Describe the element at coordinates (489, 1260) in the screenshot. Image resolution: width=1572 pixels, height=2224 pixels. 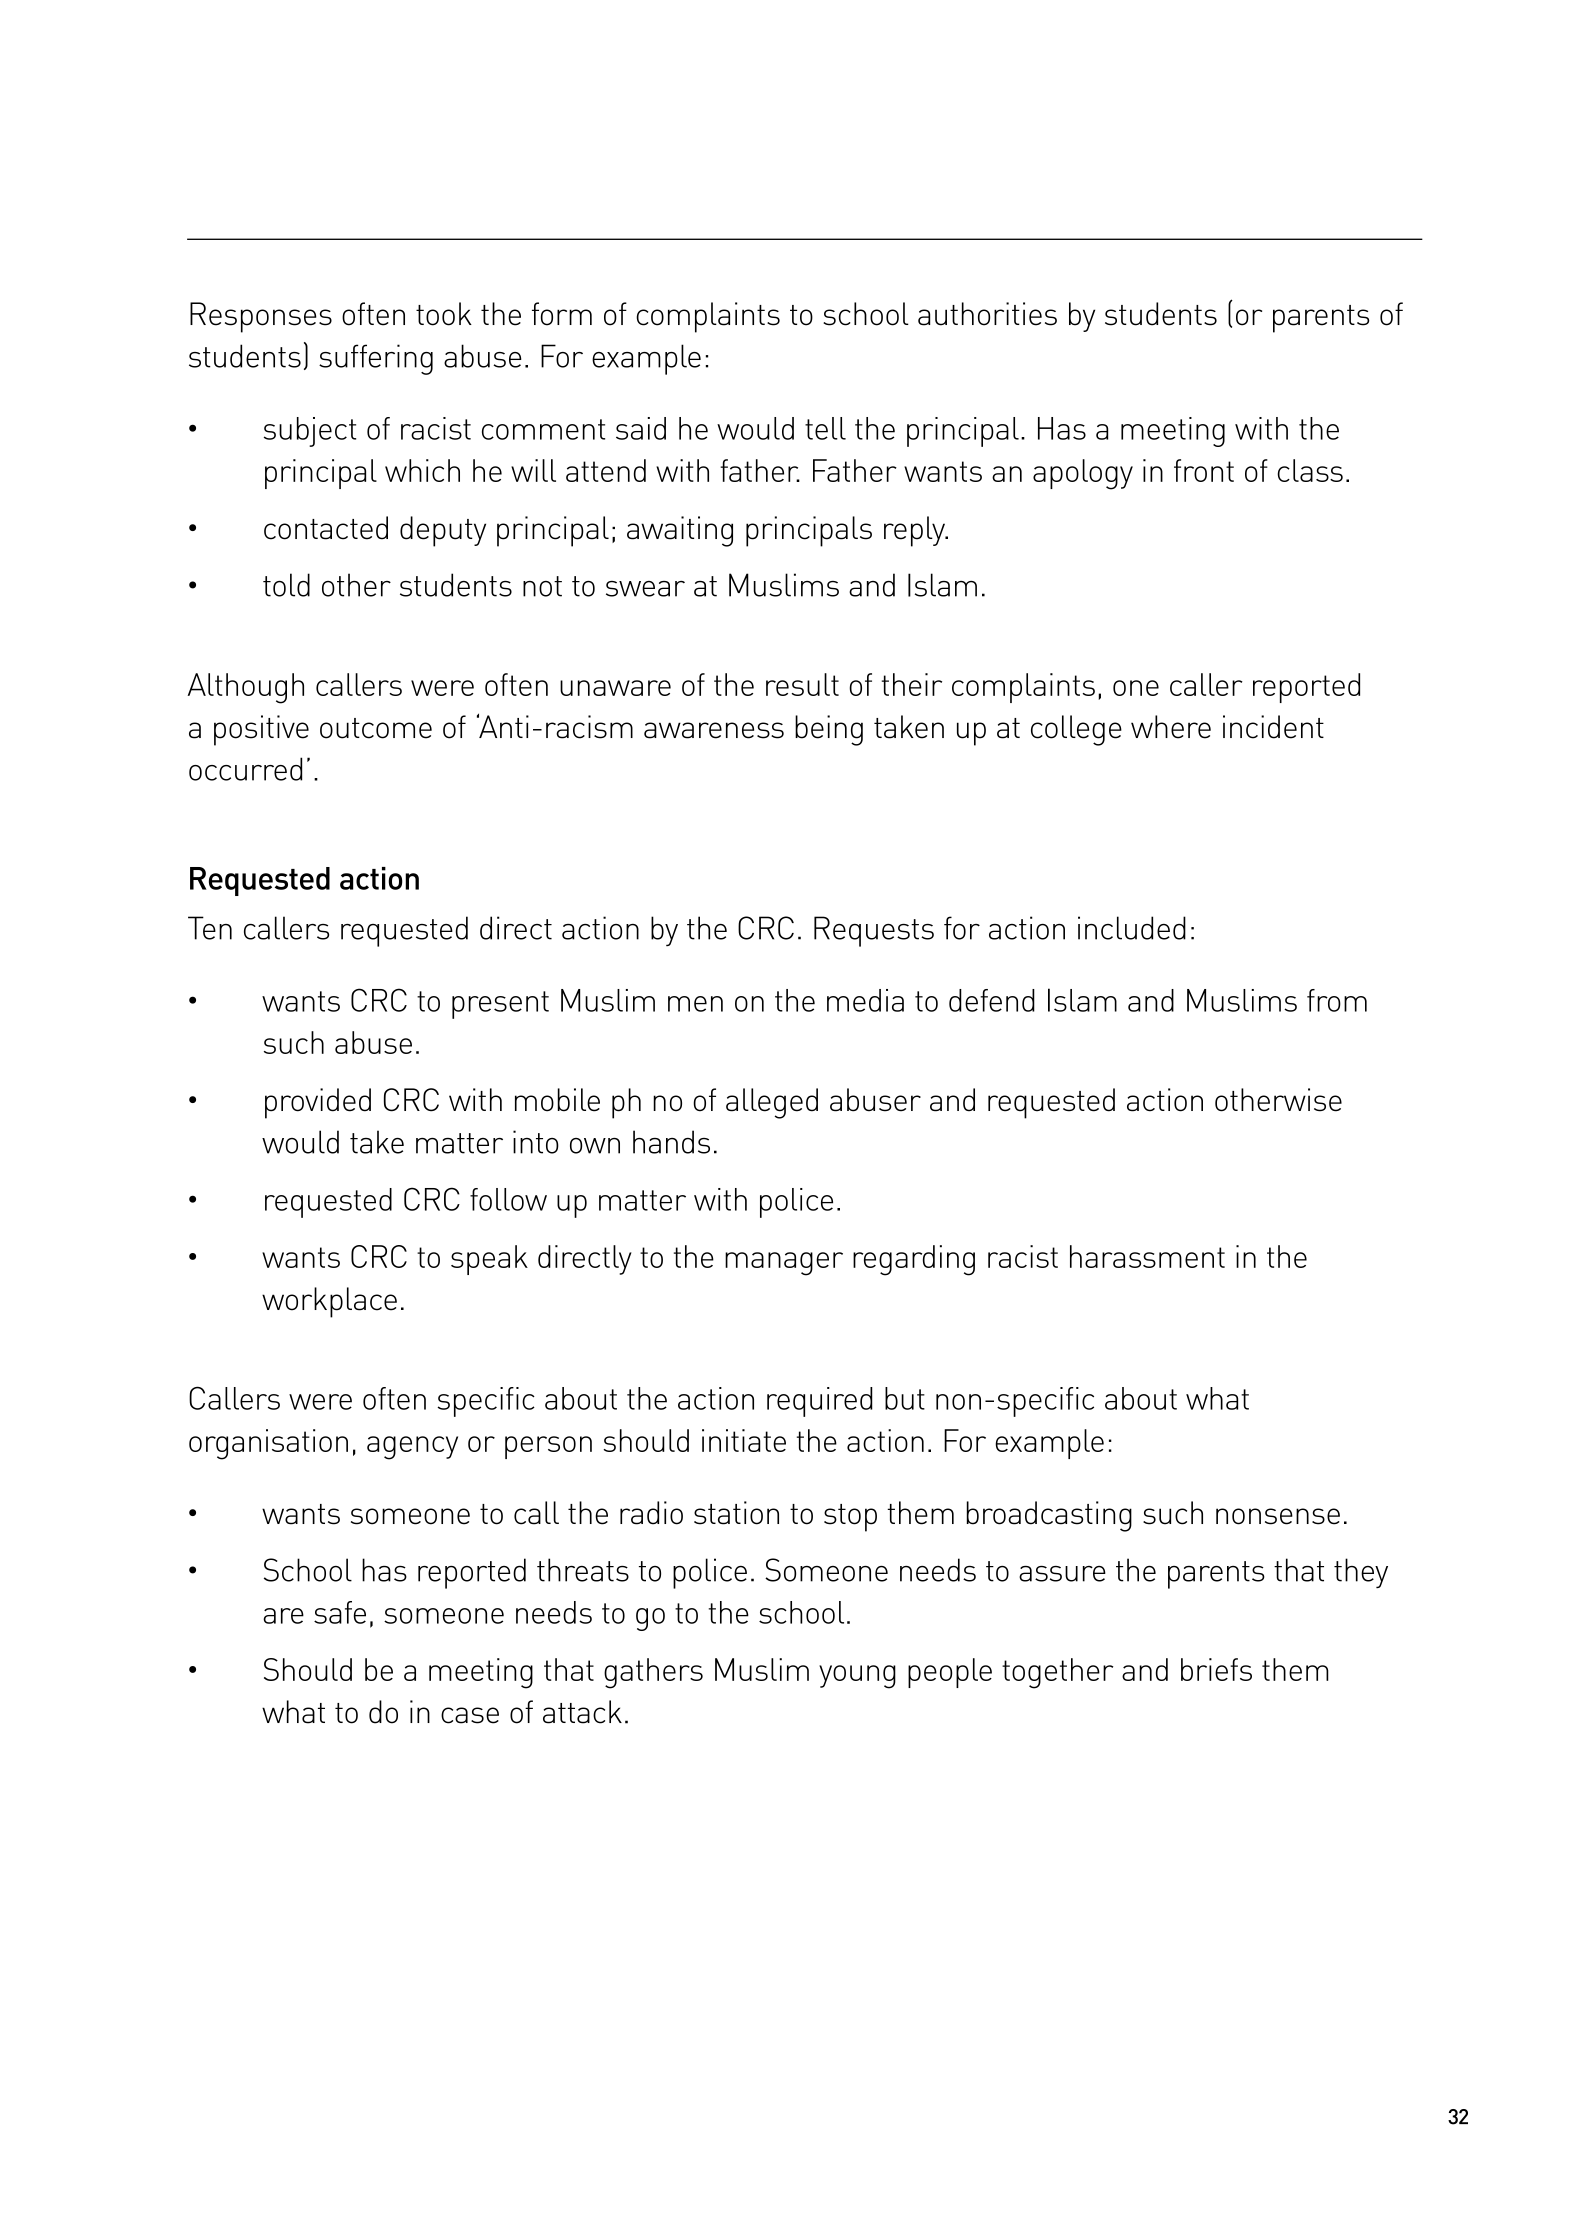
I see `speak` at that location.
